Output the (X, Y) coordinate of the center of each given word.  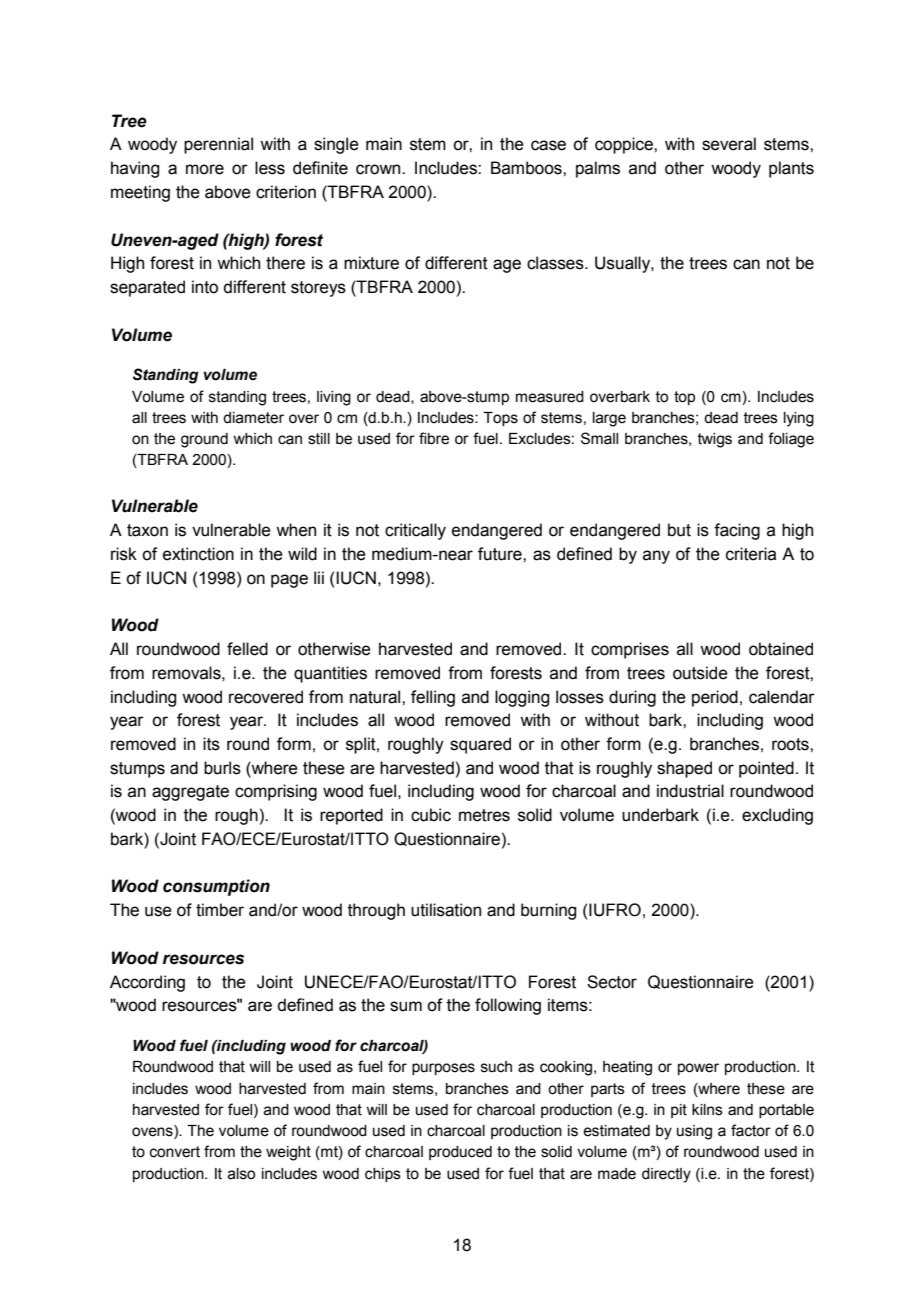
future (501, 554)
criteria (751, 554)
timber (220, 910)
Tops (500, 419)
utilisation (446, 910)
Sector (612, 982)
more (205, 169)
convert (175, 1152)
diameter (253, 418)
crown (379, 169)
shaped (684, 769)
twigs (715, 440)
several (729, 144)
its (211, 744)
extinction (198, 554)
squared (480, 745)
